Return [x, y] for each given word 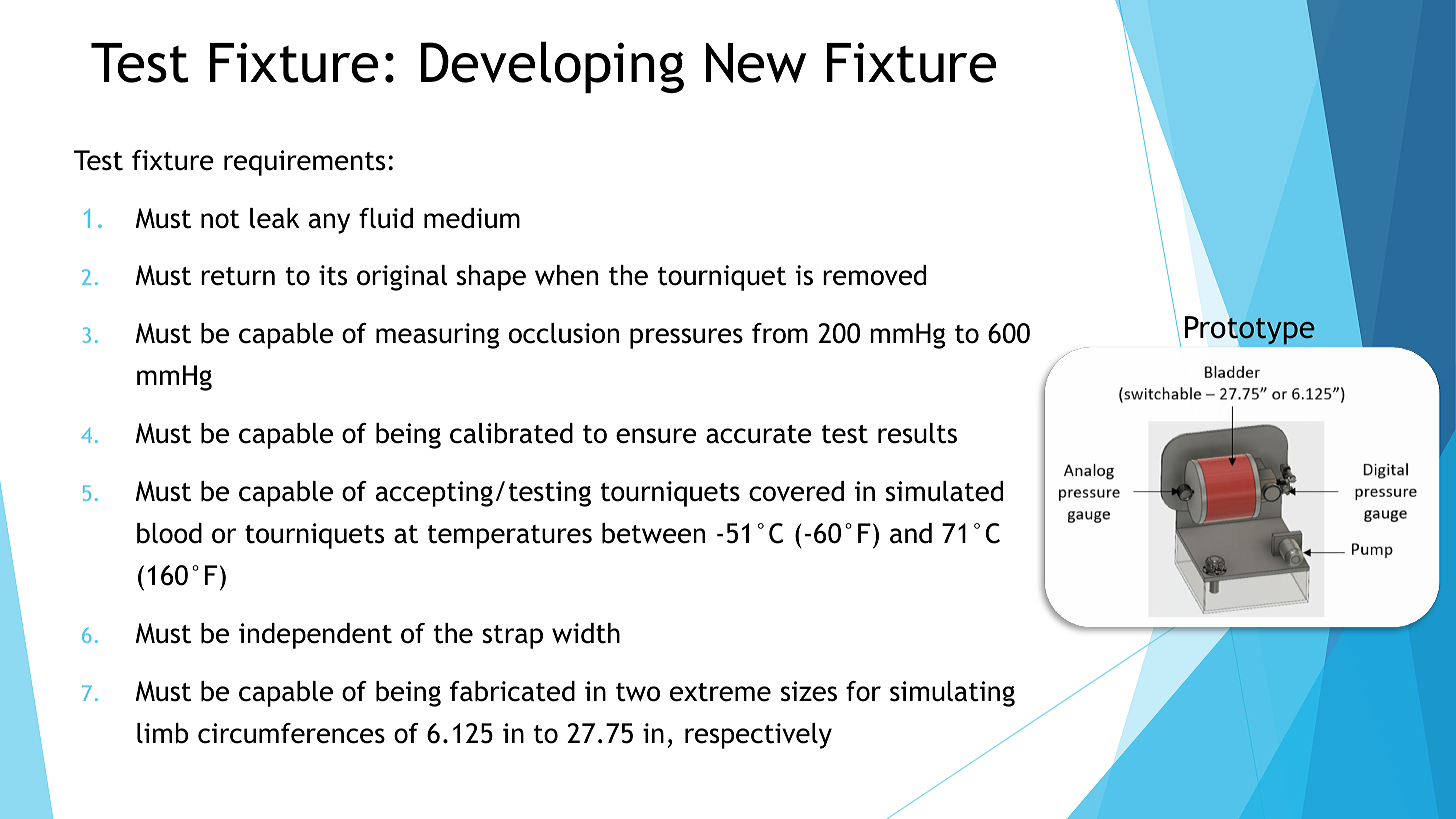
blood [169, 533]
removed [874, 275]
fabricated [512, 691]
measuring [437, 336]
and [911, 533]
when [566, 275]
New [756, 63]
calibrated [511, 433]
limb [162, 733]
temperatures [510, 537]
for [863, 691]
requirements [304, 163]
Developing [552, 67]
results [917, 433]
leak [275, 218]
